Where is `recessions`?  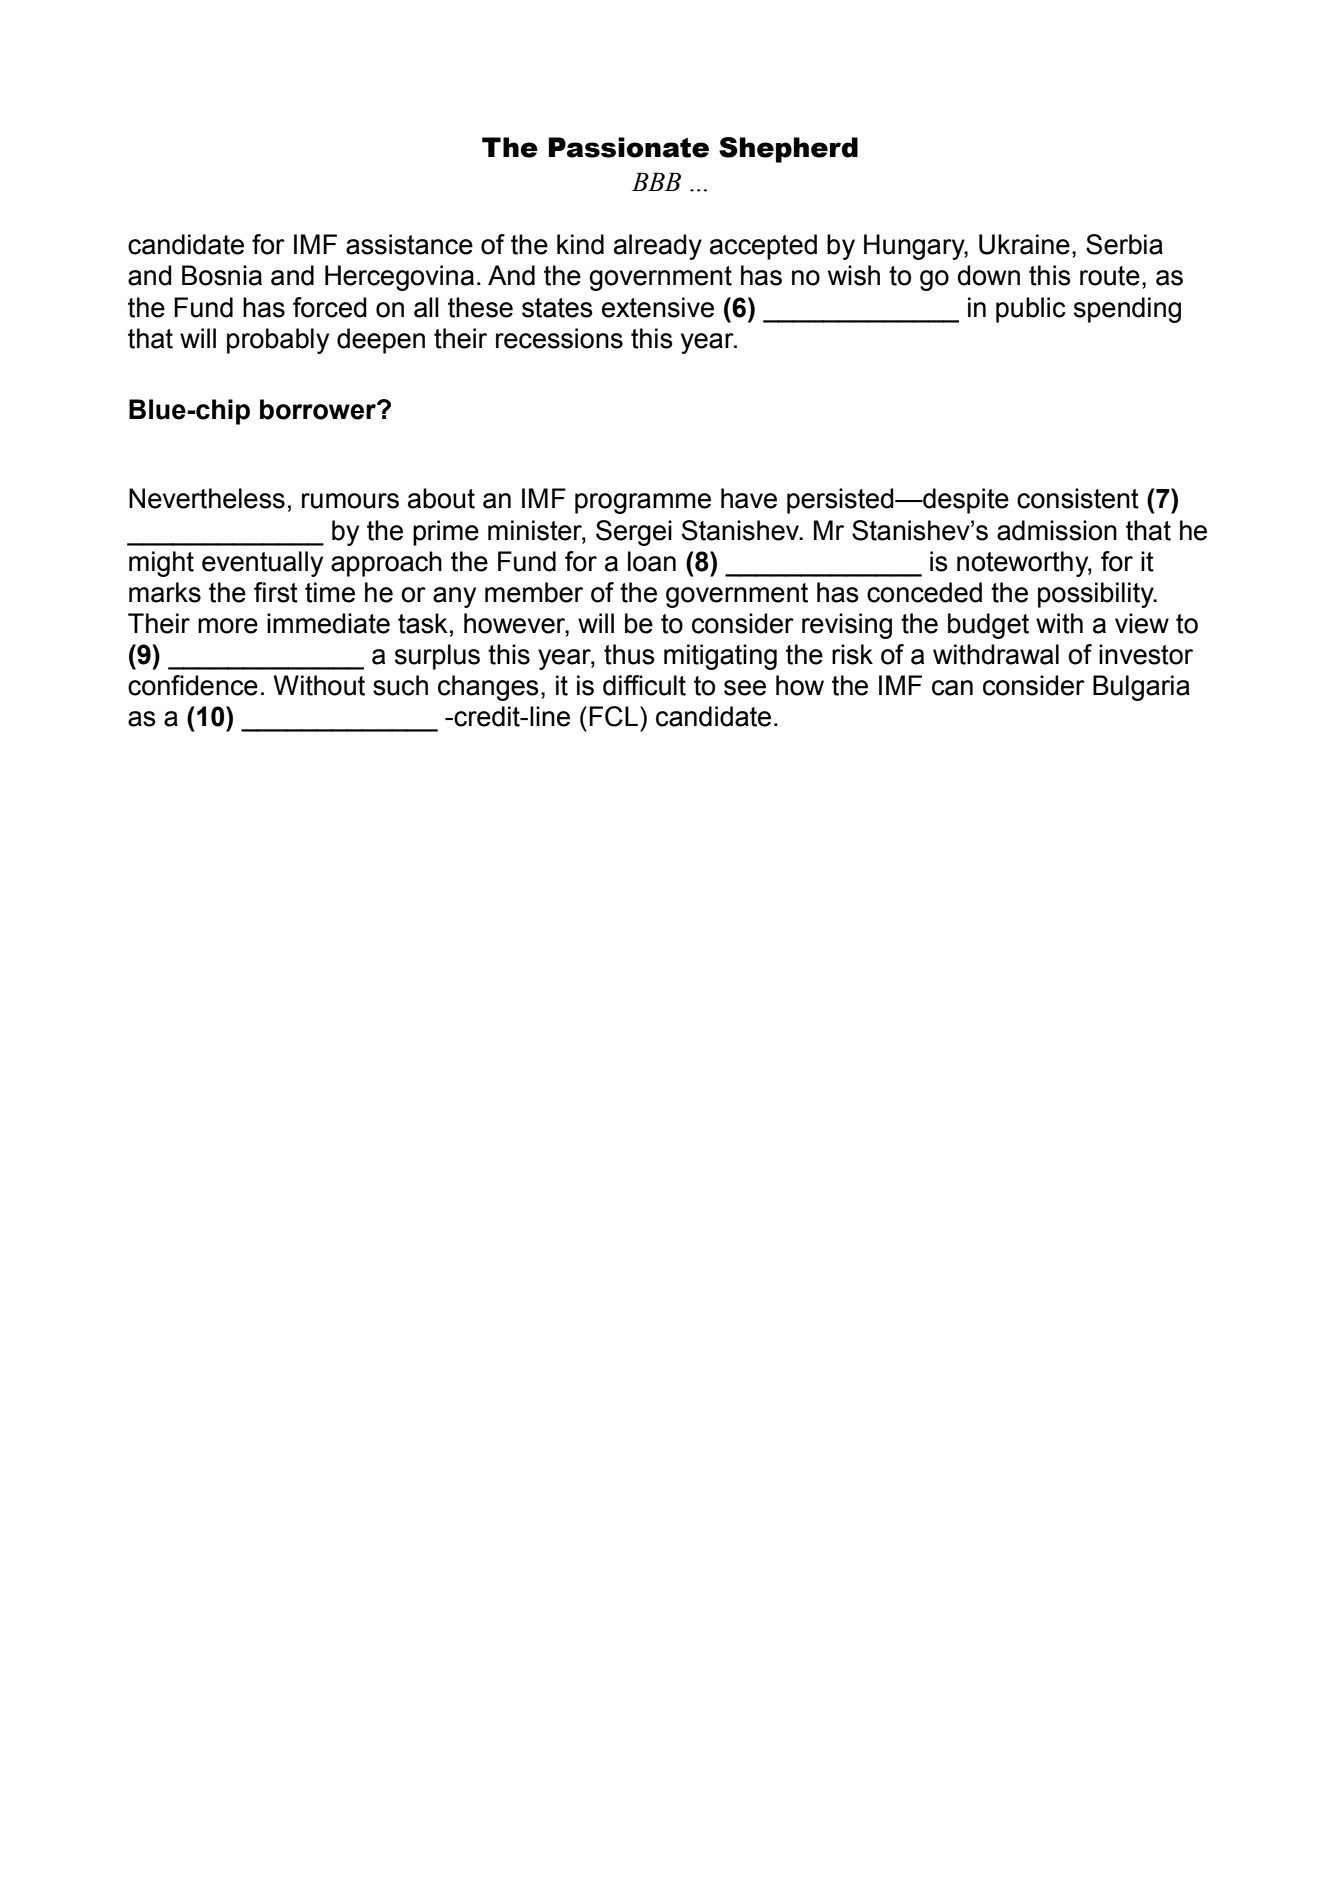
recessions is located at coordinates (559, 338).
